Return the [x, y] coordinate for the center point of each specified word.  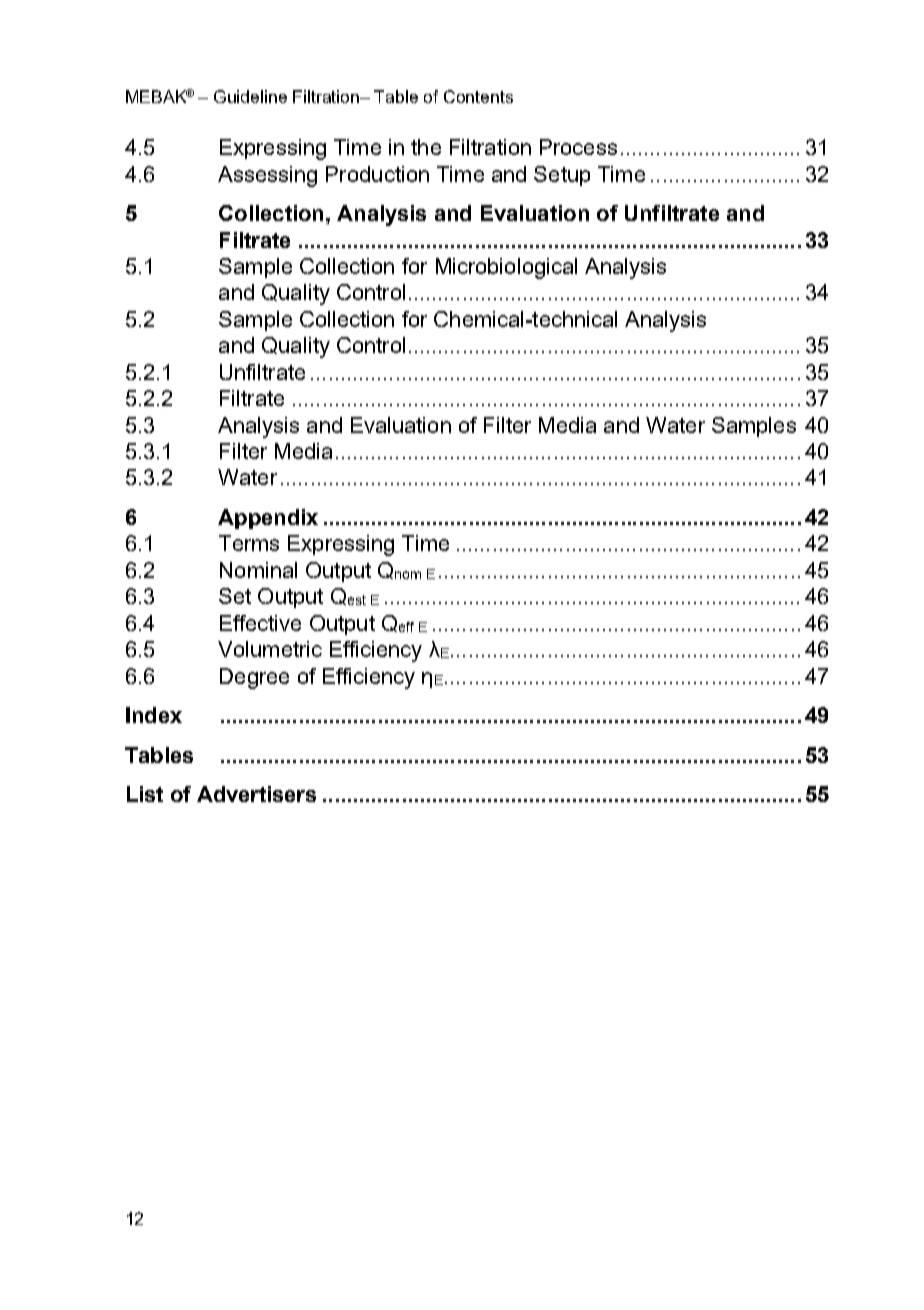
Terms [249, 543]
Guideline [250, 96]
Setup [562, 176]
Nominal [258, 570]
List [145, 794]
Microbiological [506, 268]
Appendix [268, 519]
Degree [254, 678]
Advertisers [256, 794]
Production [377, 174]
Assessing [267, 176]
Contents [478, 96]
